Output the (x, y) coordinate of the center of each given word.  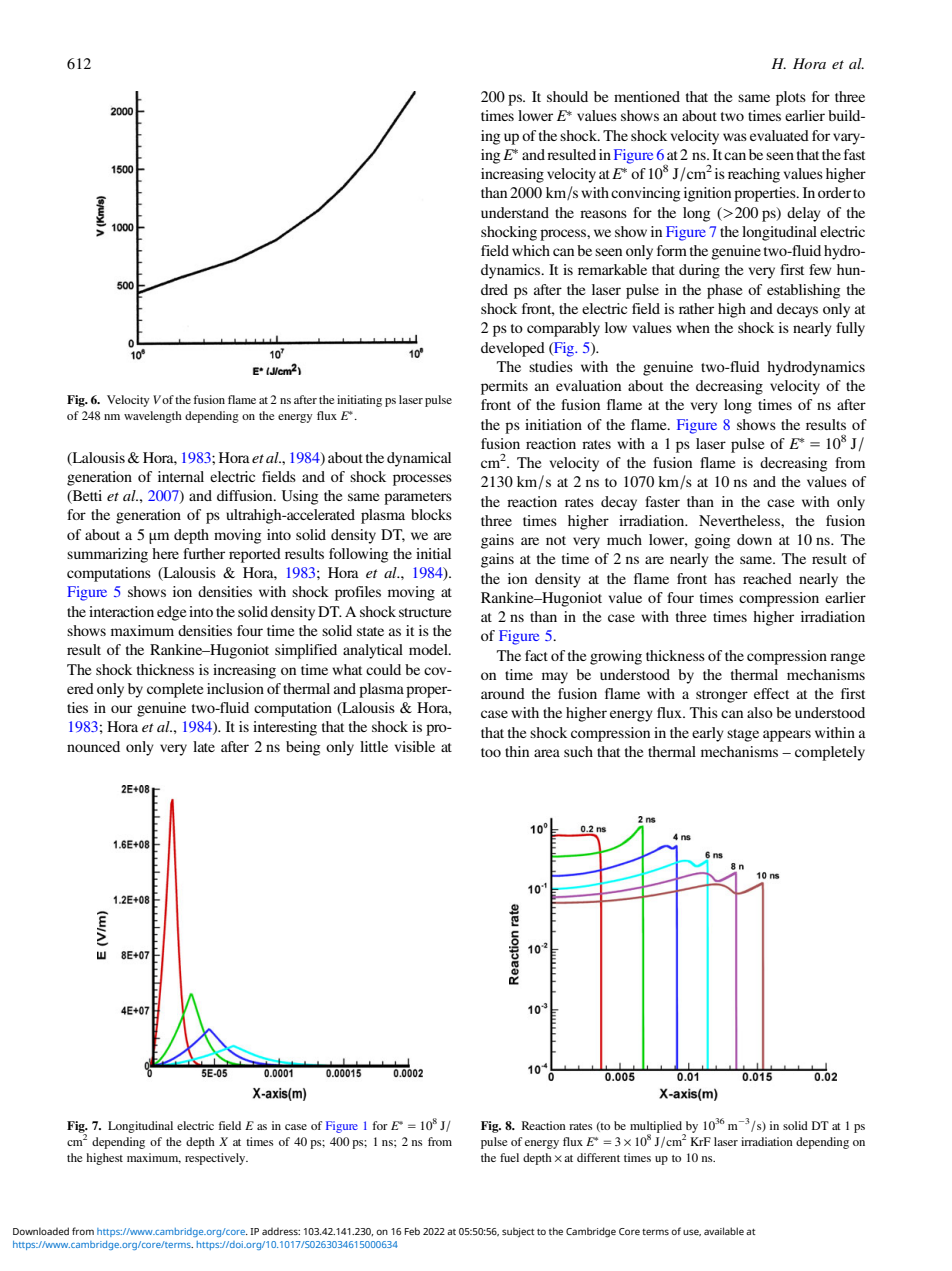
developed (513, 349)
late (204, 746)
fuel (509, 1157)
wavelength (153, 417)
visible (415, 746)
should (567, 96)
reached (767, 578)
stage (743, 735)
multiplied (657, 1128)
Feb (412, 1231)
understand (515, 212)
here (165, 553)
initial (433, 553)
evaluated (779, 135)
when (693, 327)
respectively (216, 1159)
